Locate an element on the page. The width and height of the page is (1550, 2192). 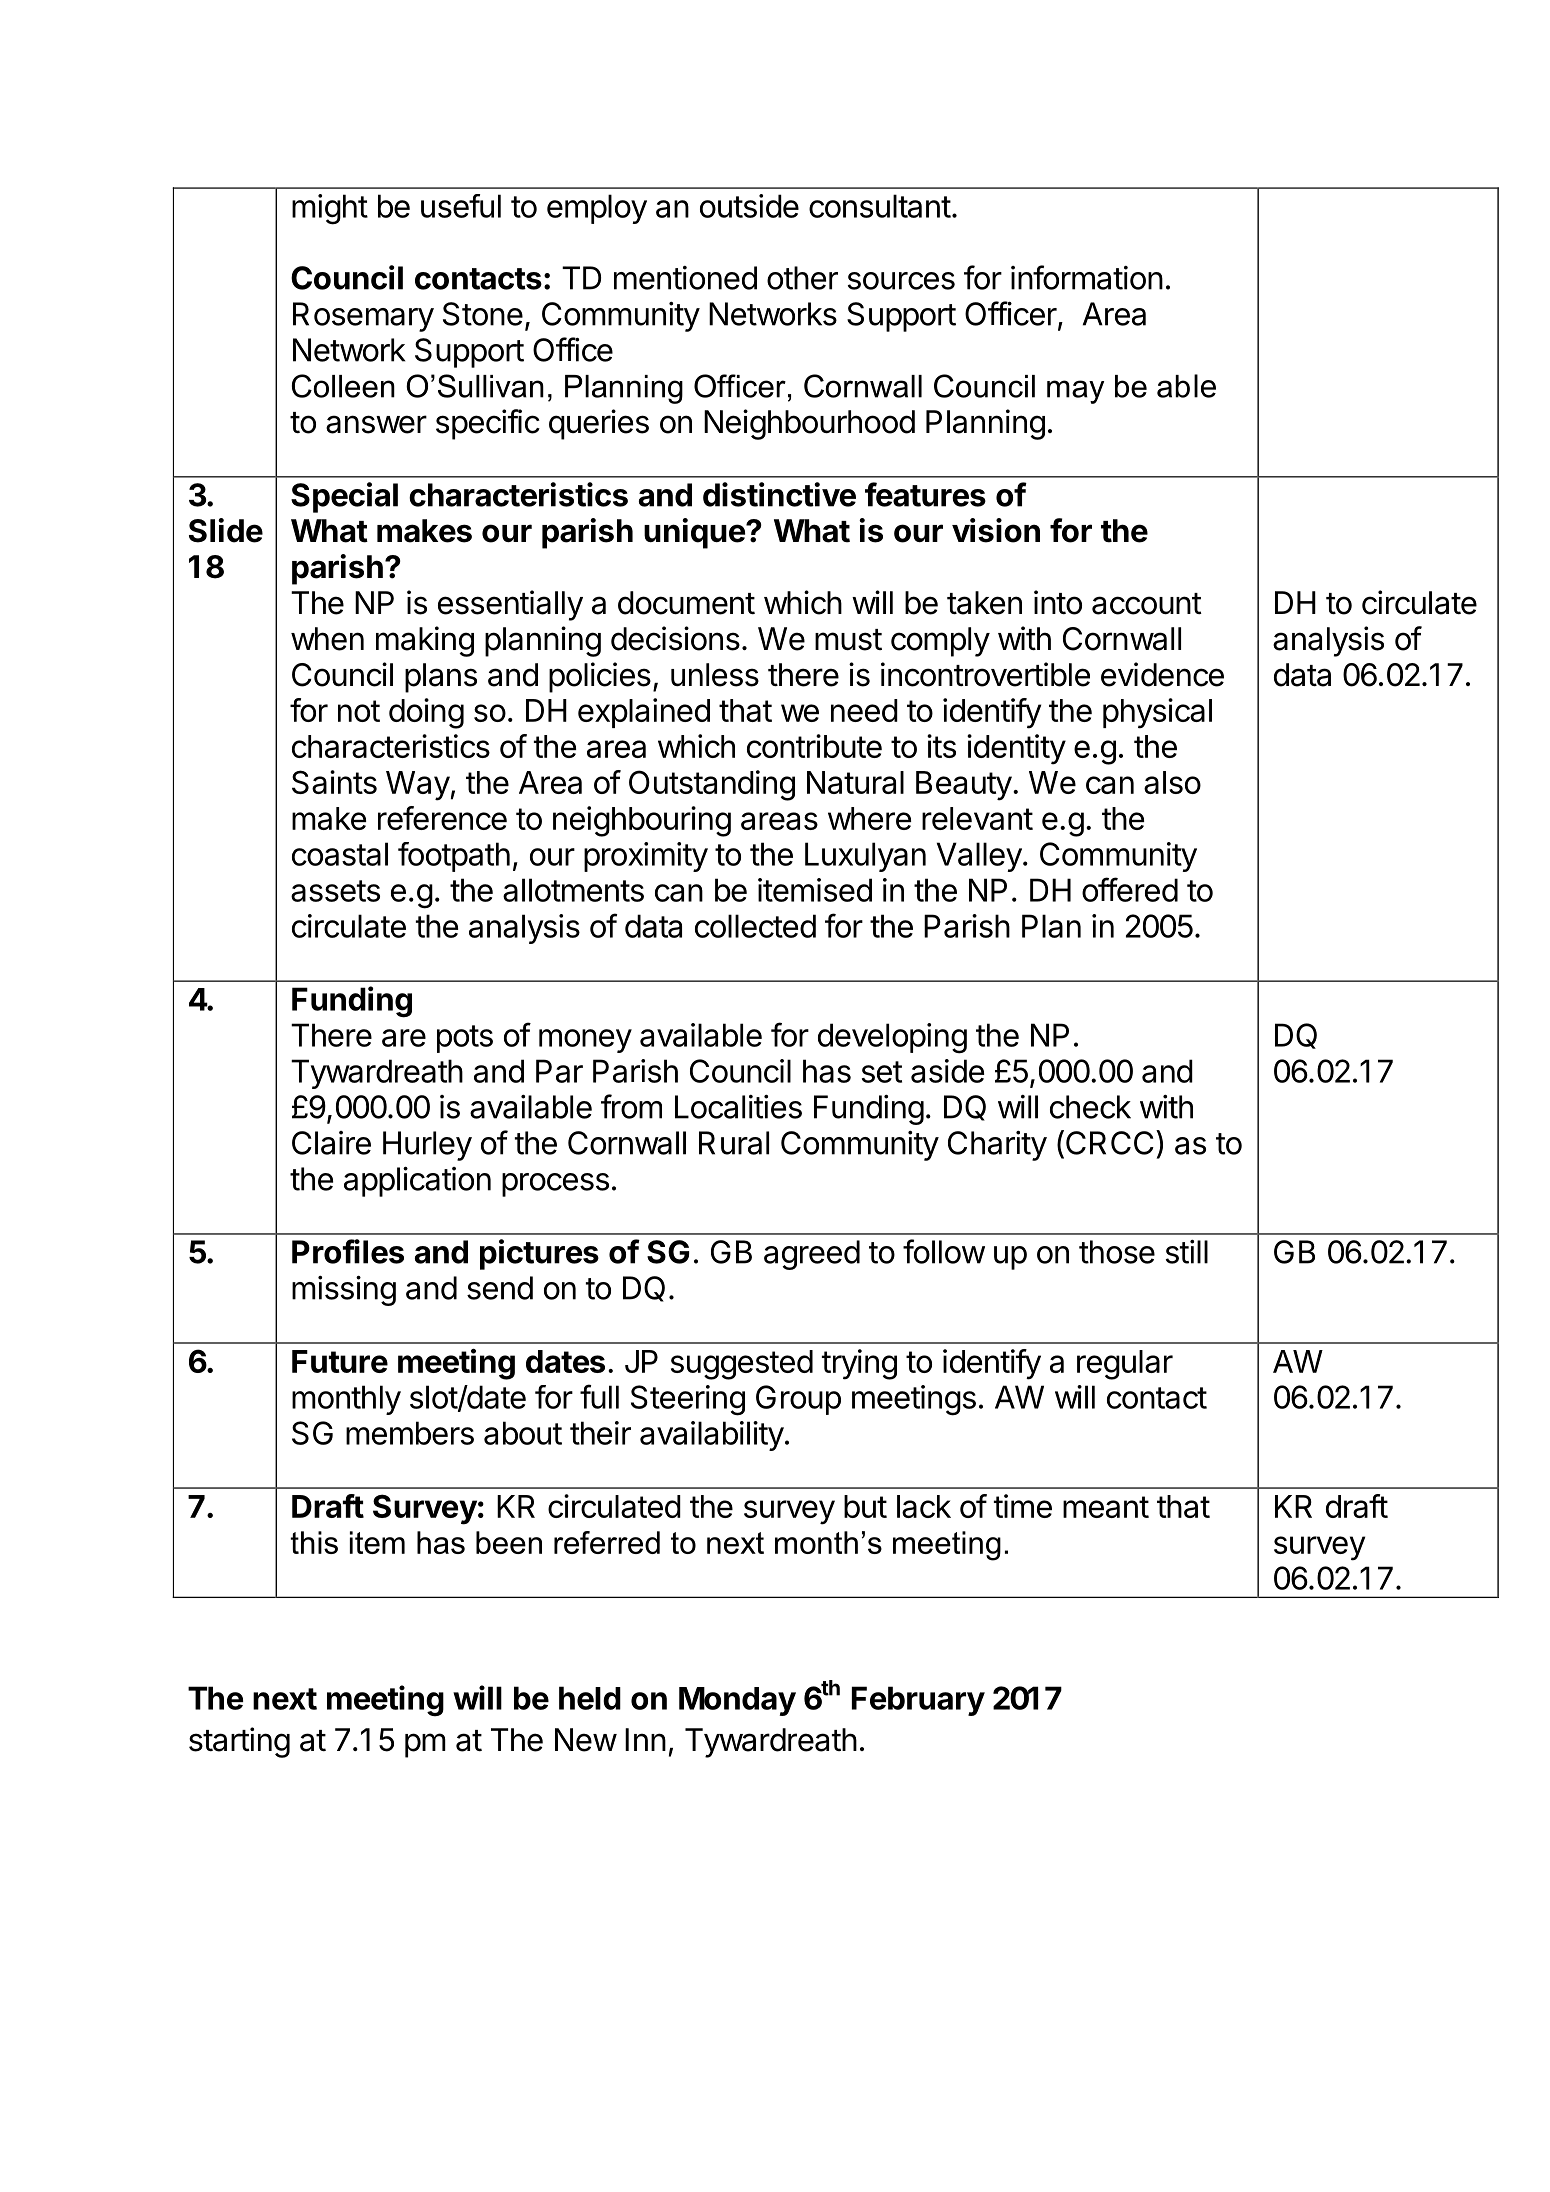
not is located at coordinates (359, 711).
